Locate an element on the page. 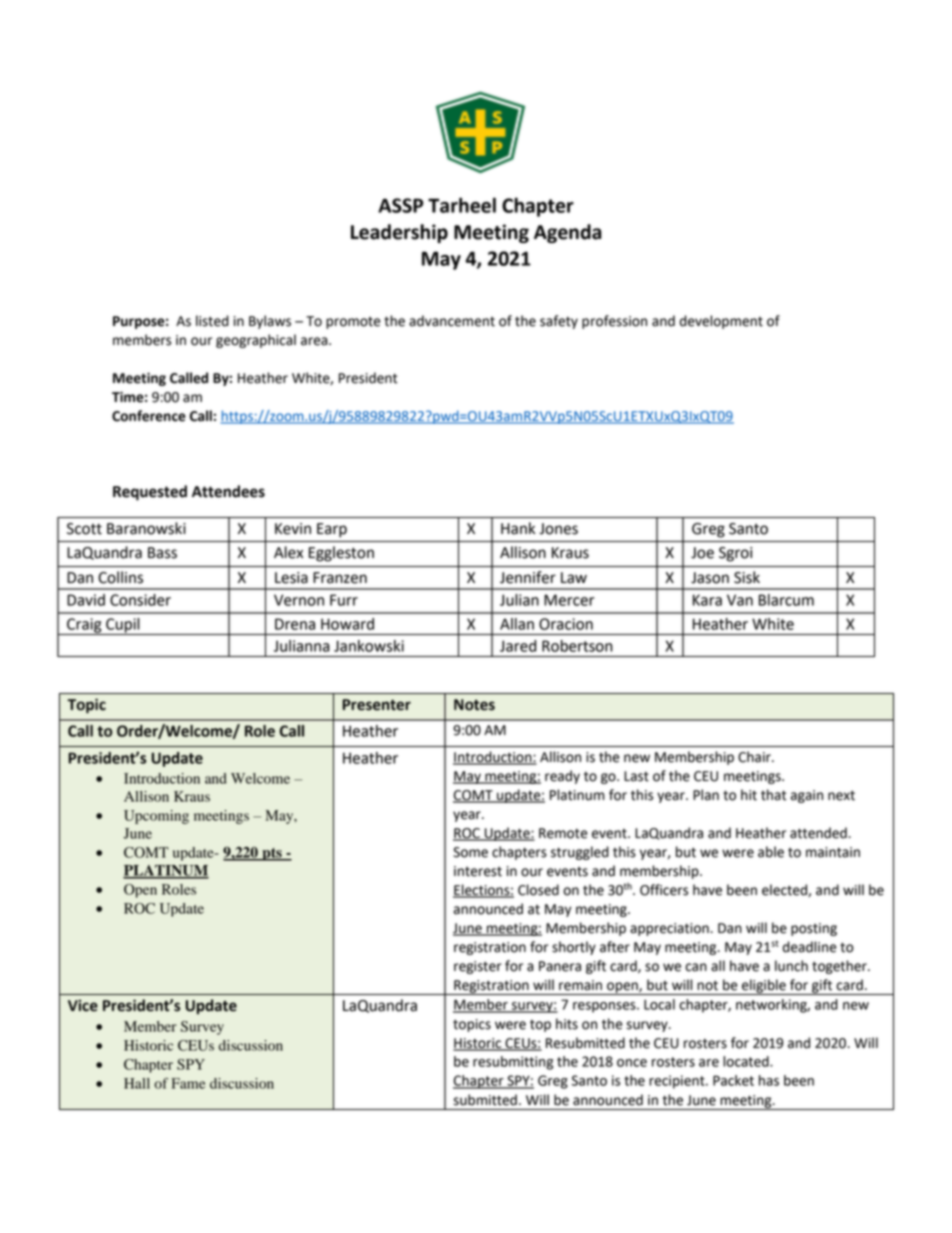 This image has width=952, height=1233. listed is located at coordinates (212, 321).
